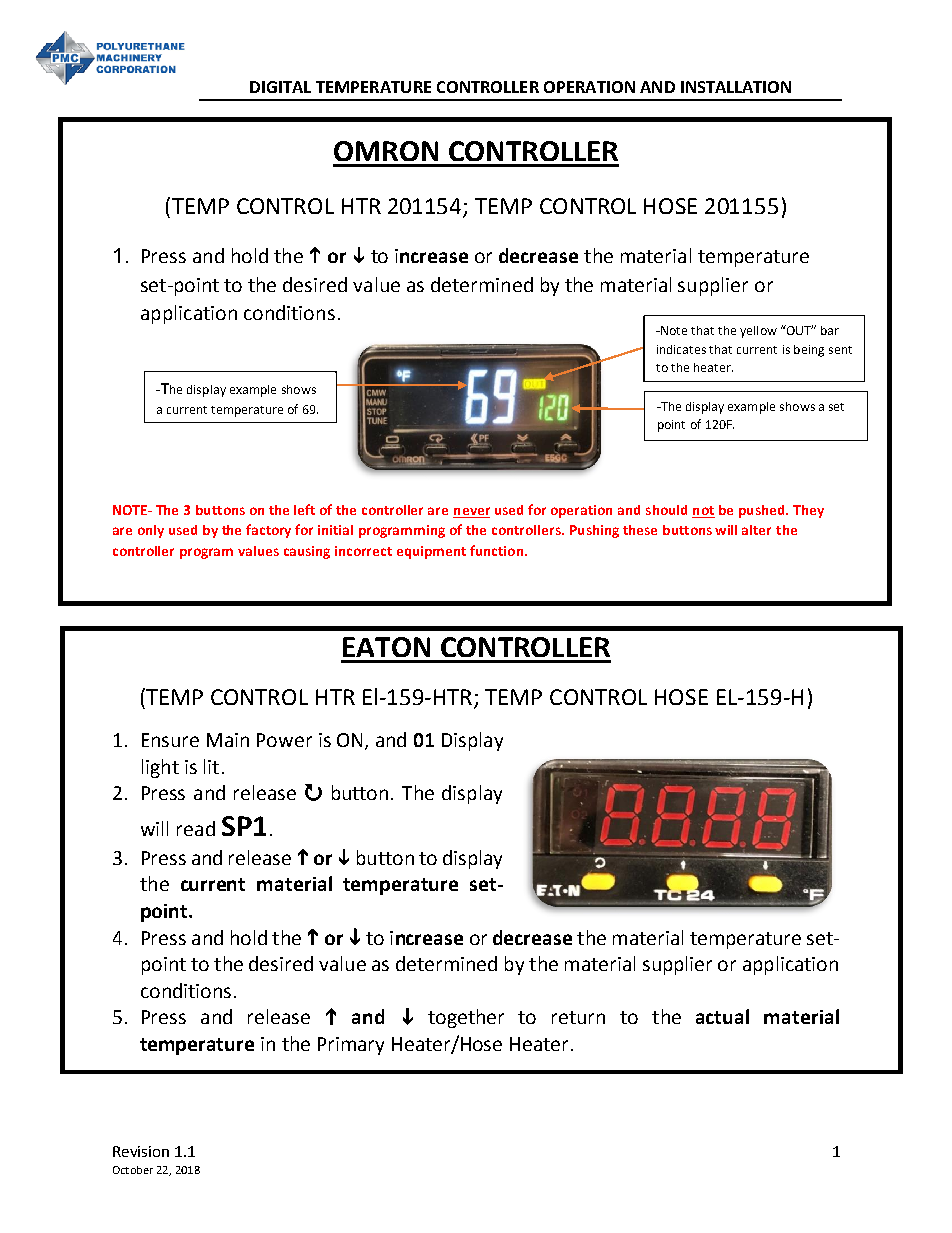 This page has height=1233, width=952. What do you see at coordinates (756, 530) in the page?
I see `alter` at bounding box center [756, 530].
